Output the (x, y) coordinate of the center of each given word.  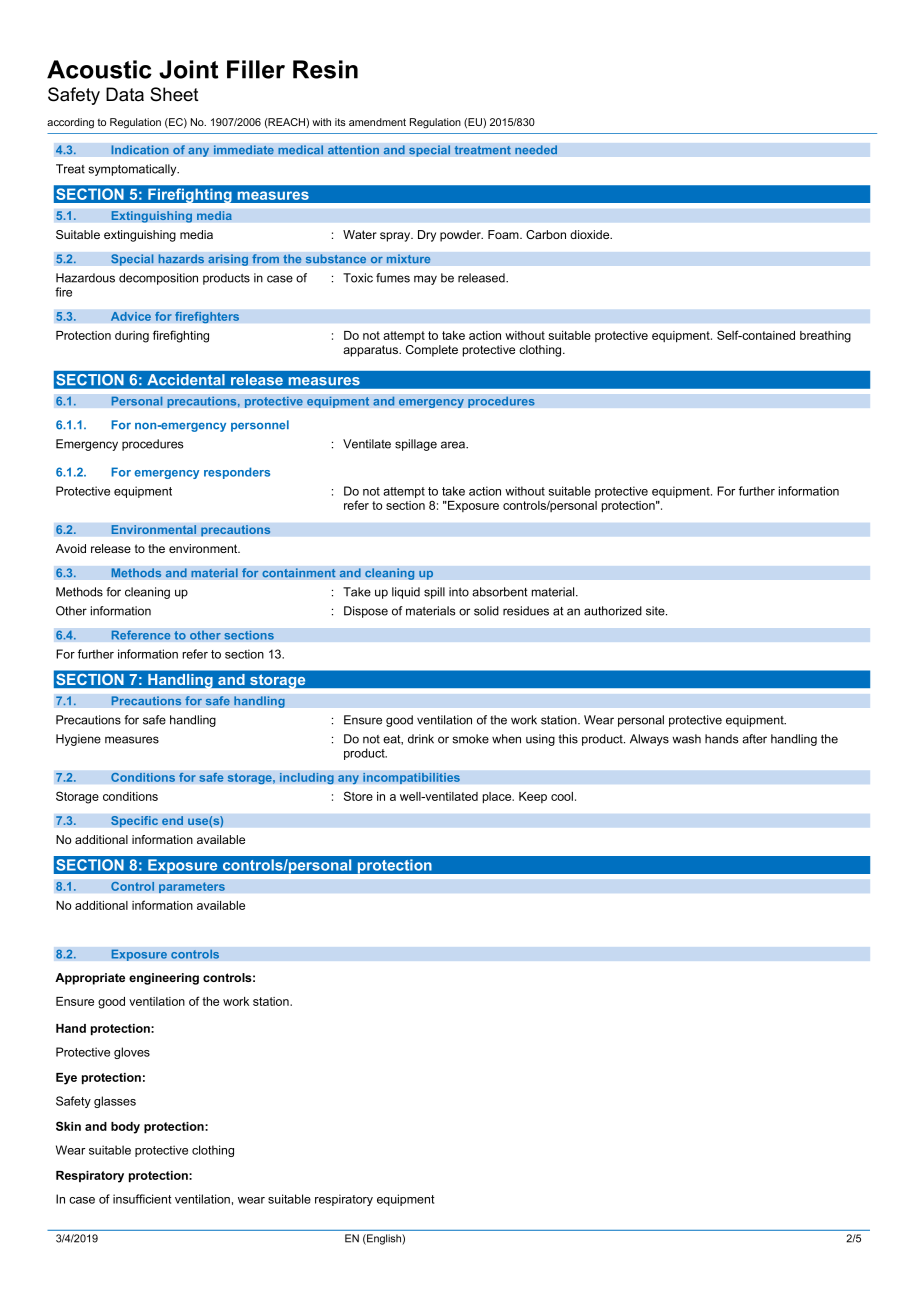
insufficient (142, 1199)
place (498, 798)
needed (536, 150)
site (656, 611)
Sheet (174, 94)
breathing (825, 337)
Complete (432, 351)
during (132, 337)
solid (486, 611)
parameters (192, 887)
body (125, 1128)
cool (562, 796)
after (754, 739)
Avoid (71, 548)
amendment (377, 122)
